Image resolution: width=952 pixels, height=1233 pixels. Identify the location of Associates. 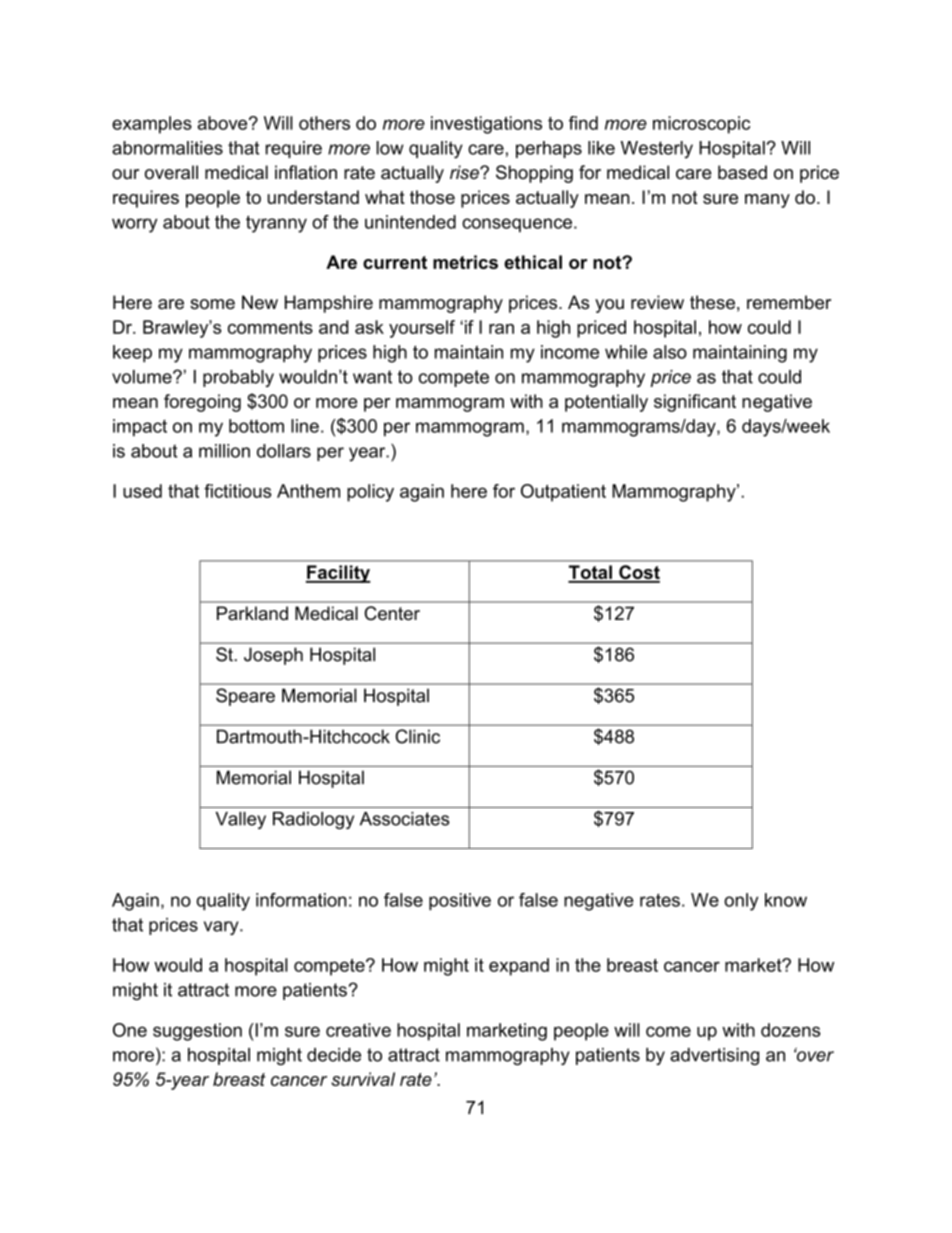
(405, 819).
